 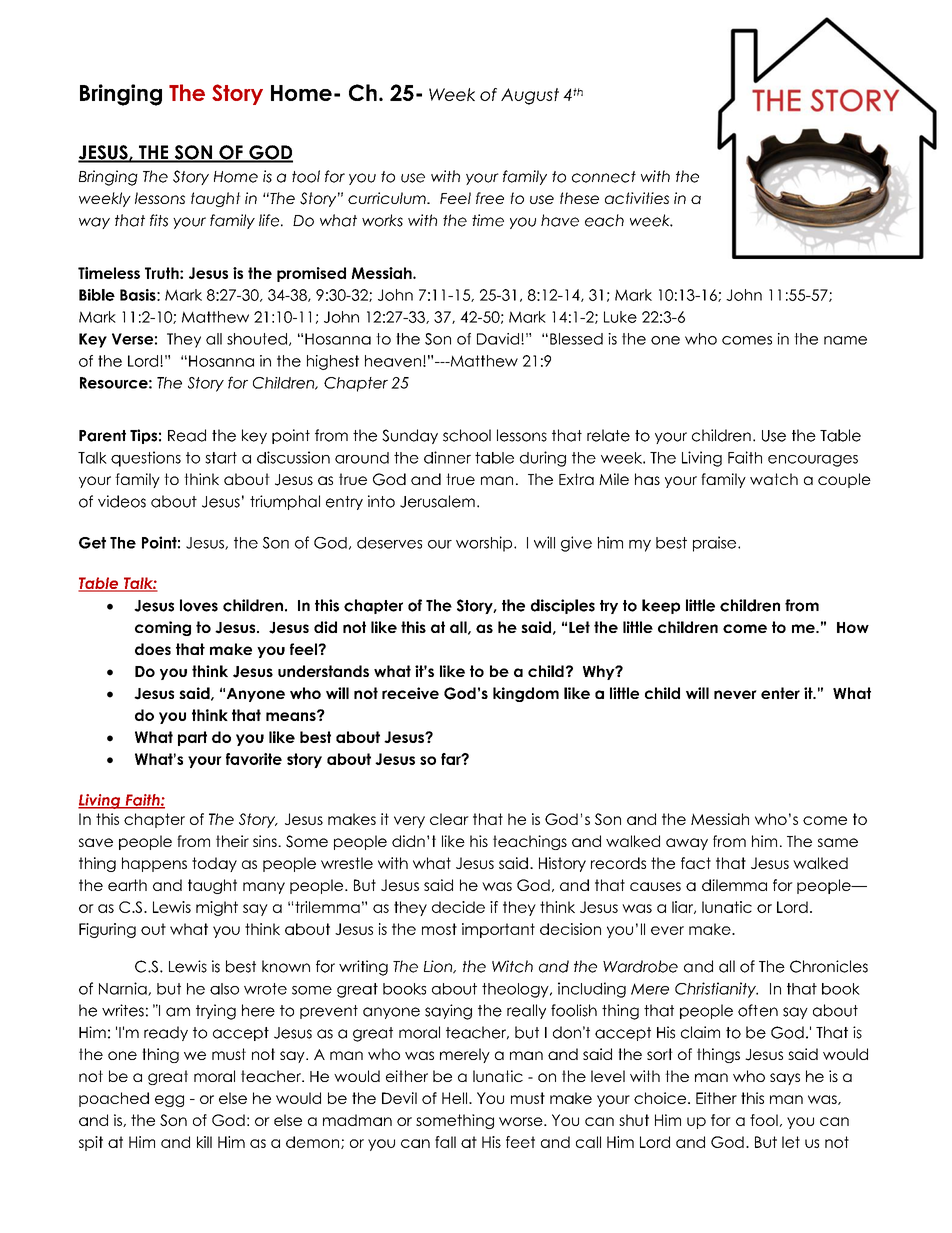 What do you see at coordinates (447, 457) in the screenshot?
I see `dinner` at bounding box center [447, 457].
